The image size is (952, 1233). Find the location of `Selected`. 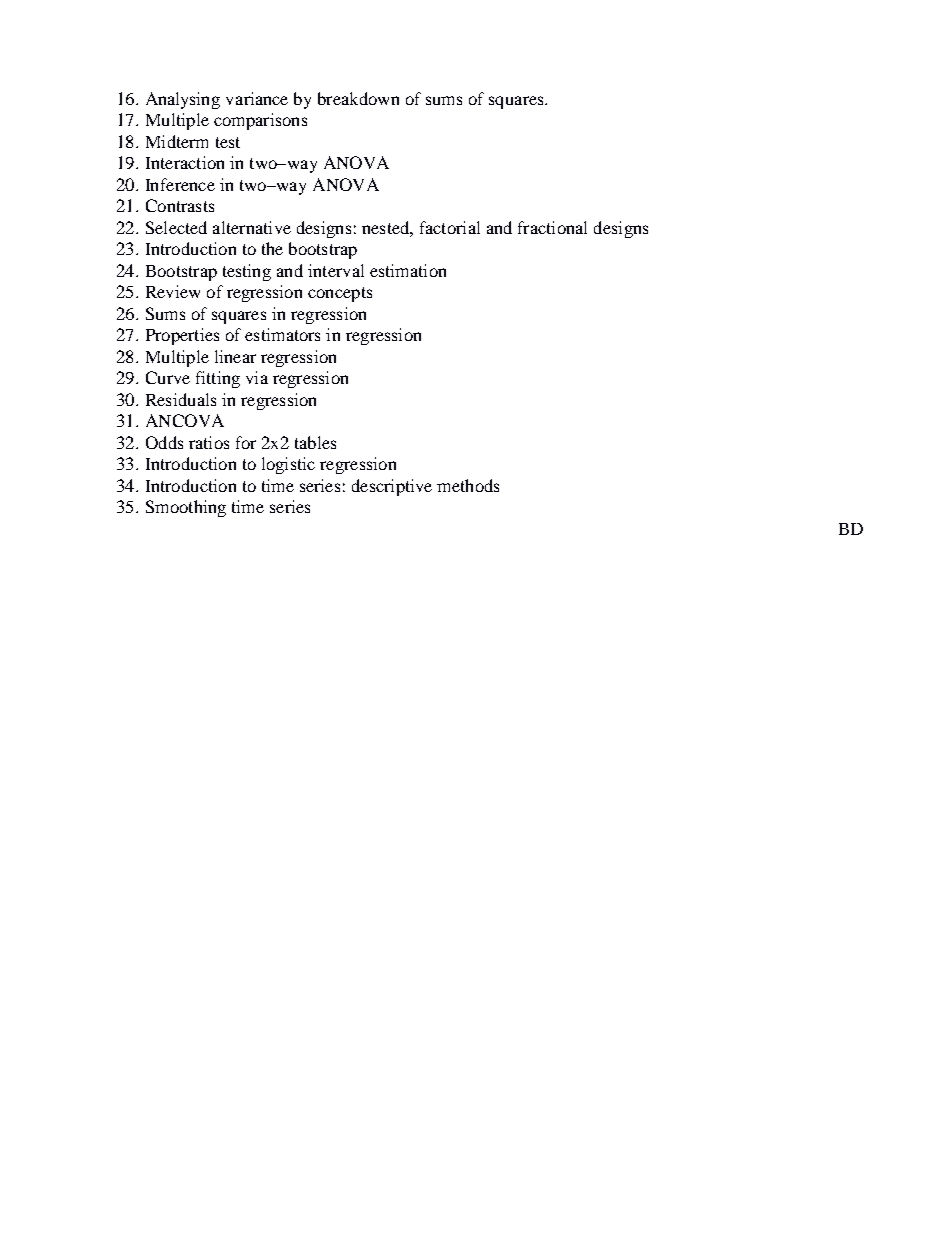

Selected is located at coordinates (176, 227).
